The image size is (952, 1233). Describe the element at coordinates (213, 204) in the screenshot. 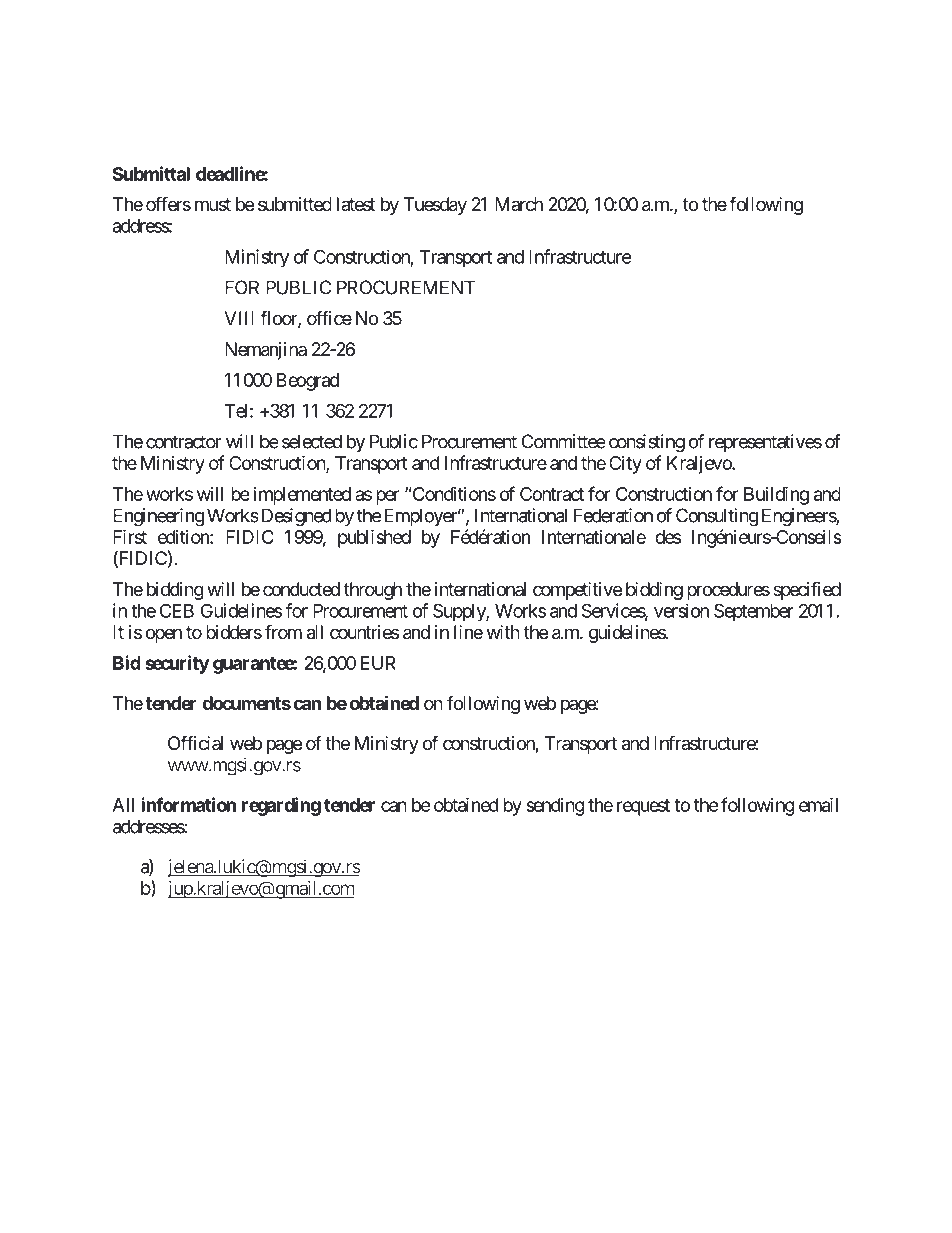

I see `must` at that location.
